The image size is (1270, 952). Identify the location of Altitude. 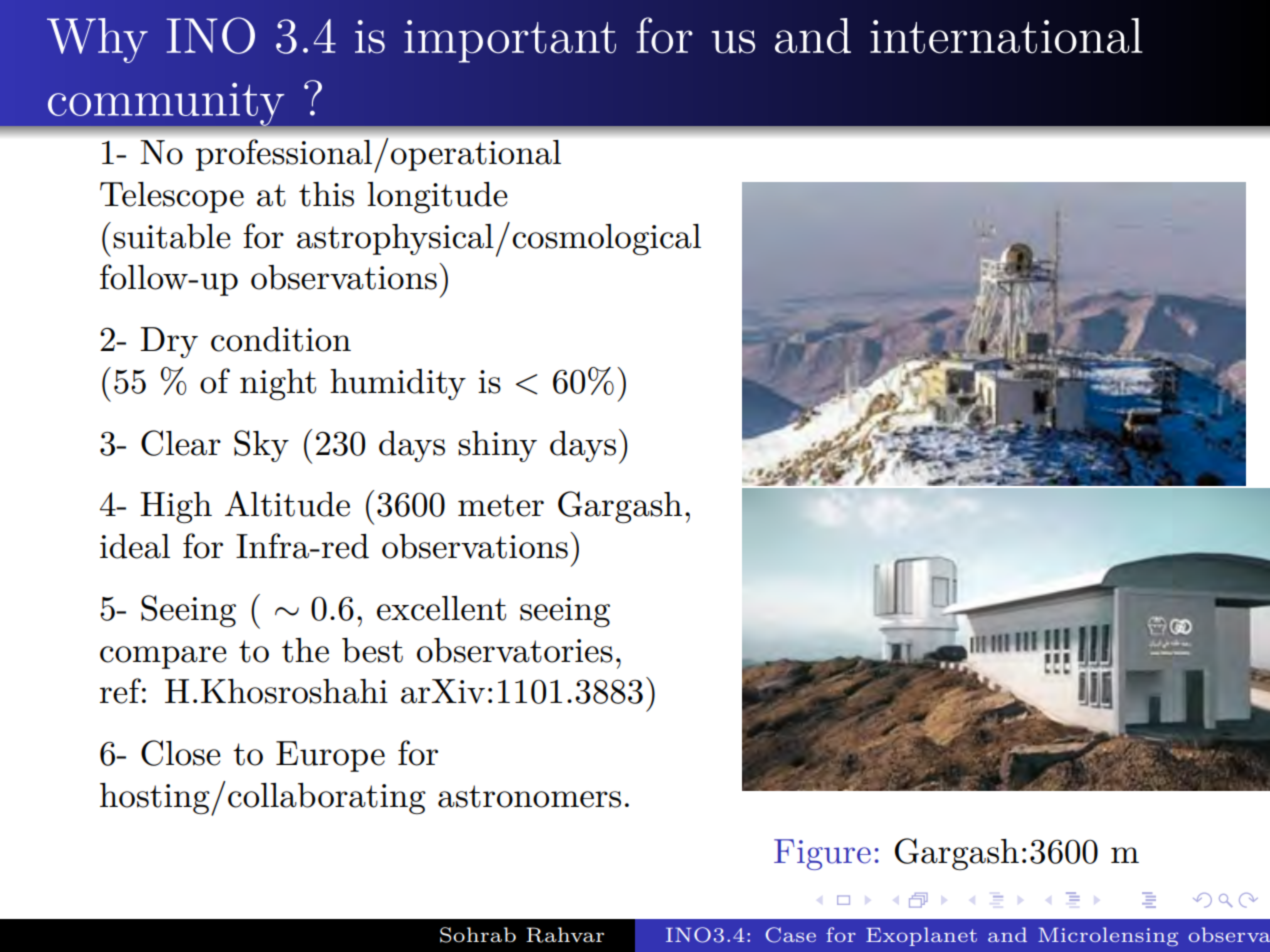
(287, 504).
